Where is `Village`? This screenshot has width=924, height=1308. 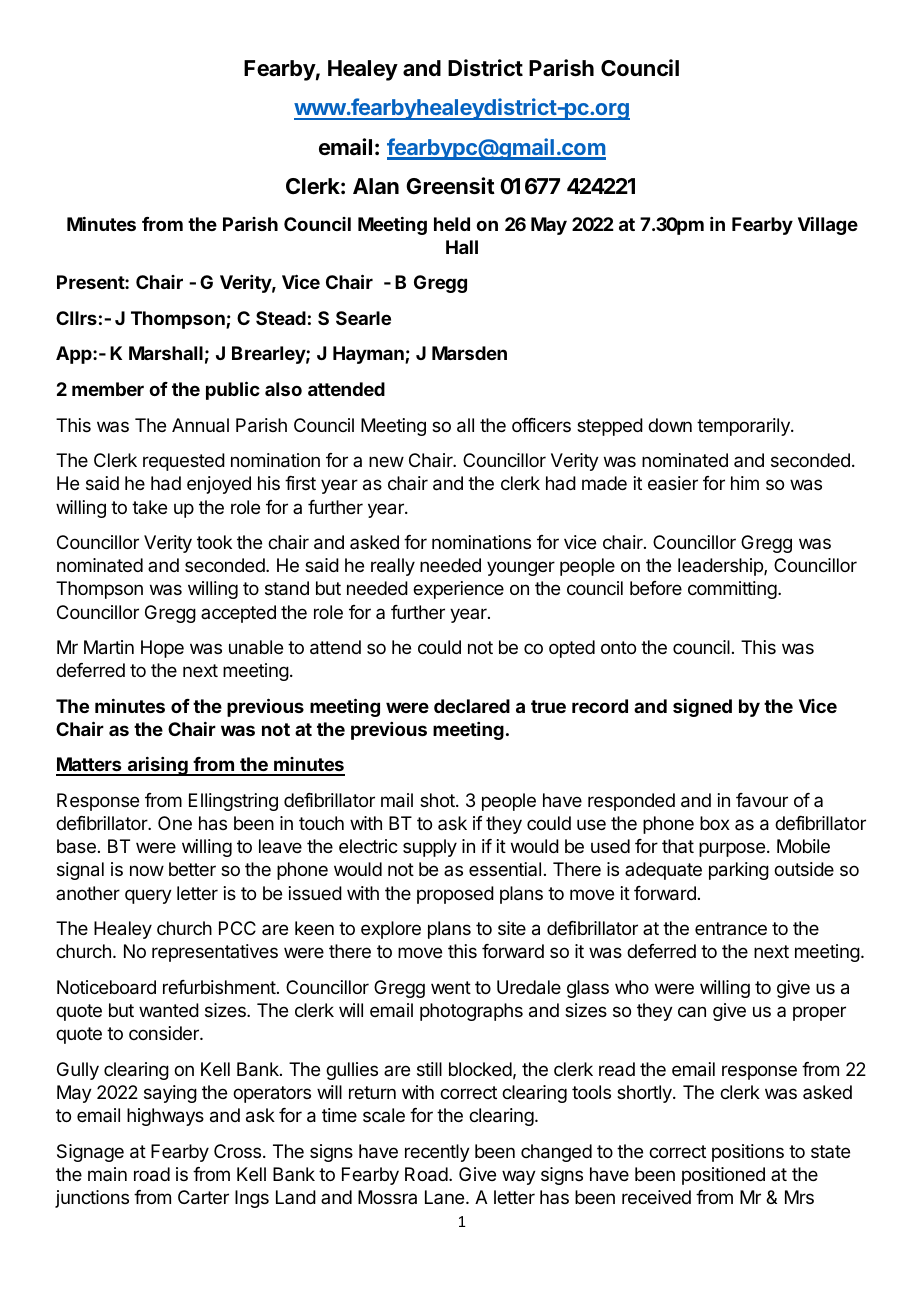 Village is located at coordinates (828, 226).
